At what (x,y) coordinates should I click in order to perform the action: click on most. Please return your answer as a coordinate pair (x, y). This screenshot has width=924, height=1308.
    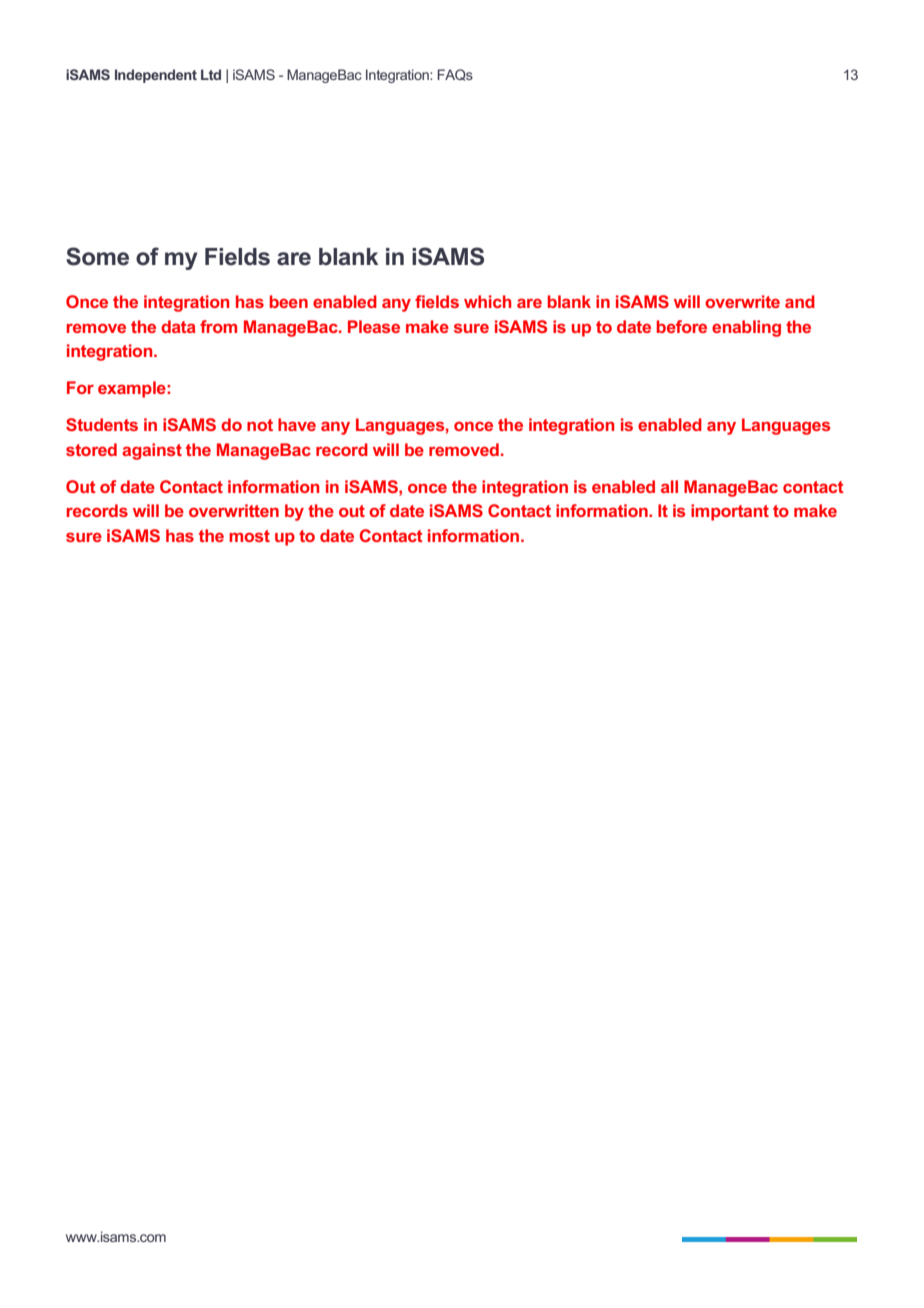
    Looking at the image, I should click on (249, 536).
